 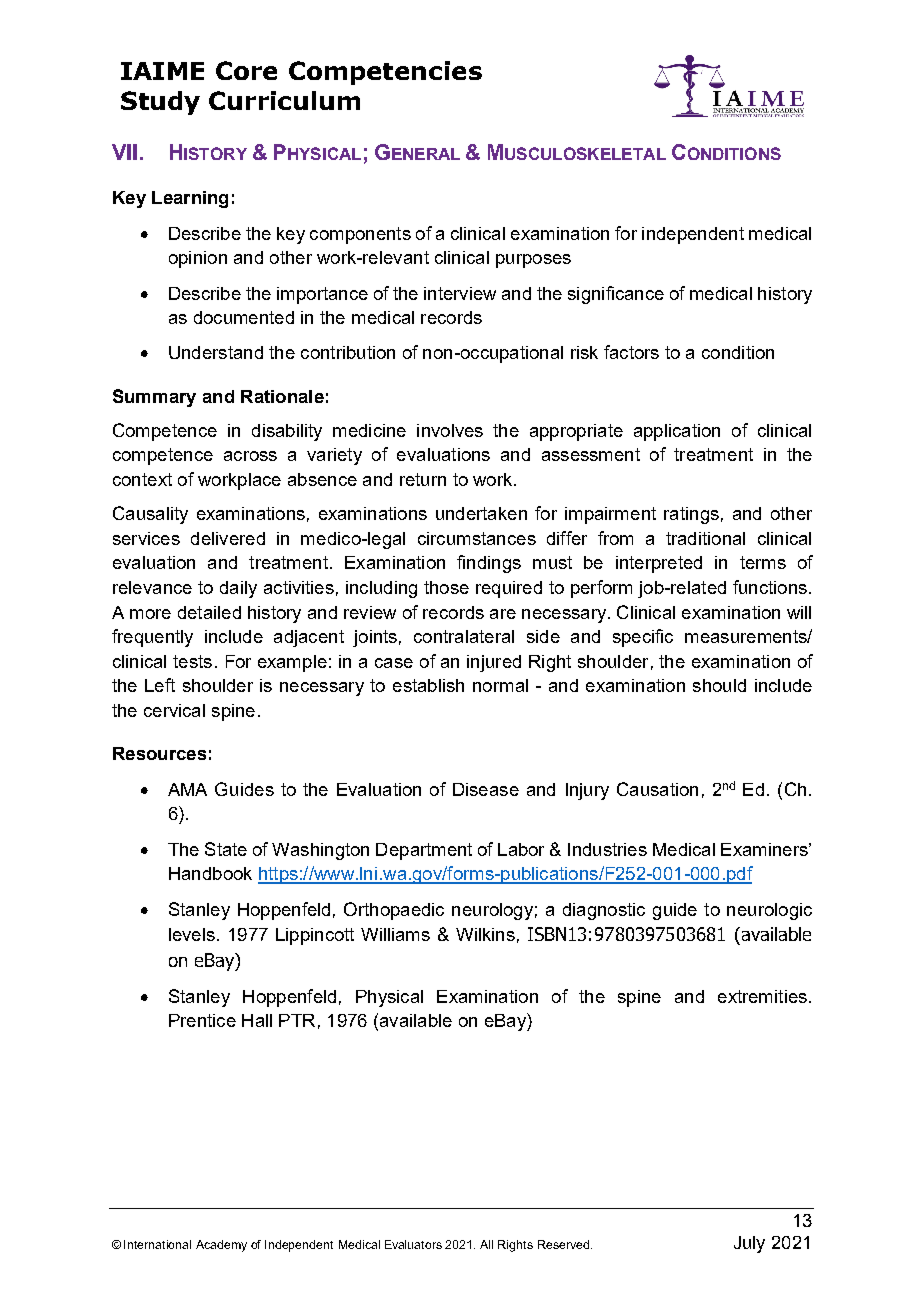 What do you see at coordinates (385, 73) in the screenshot?
I see `Competencies` at bounding box center [385, 73].
